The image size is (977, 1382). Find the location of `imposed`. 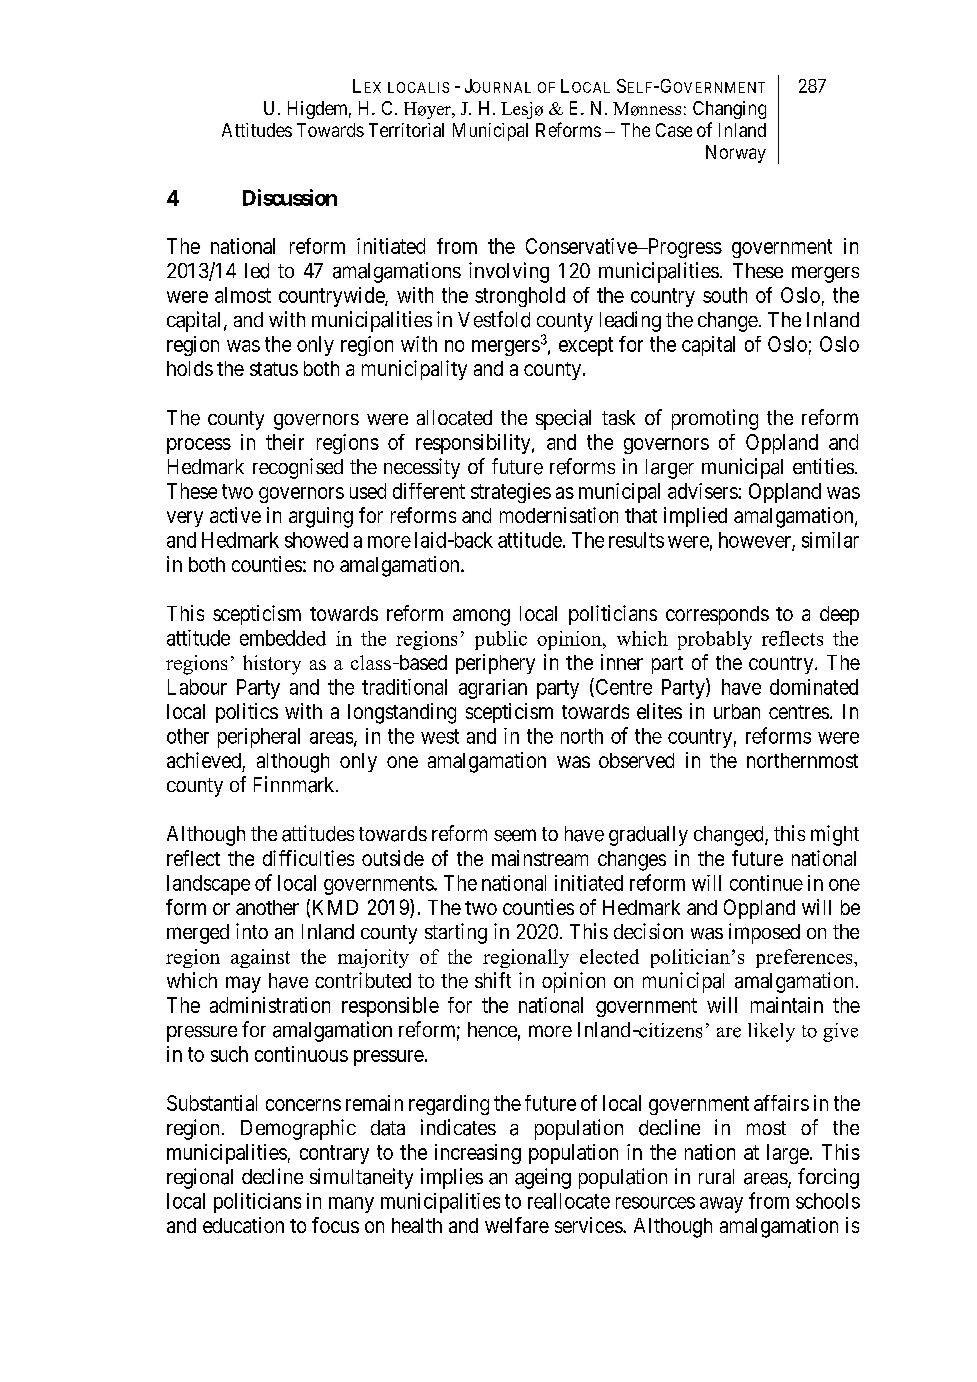

imposed is located at coordinates (764, 933).
